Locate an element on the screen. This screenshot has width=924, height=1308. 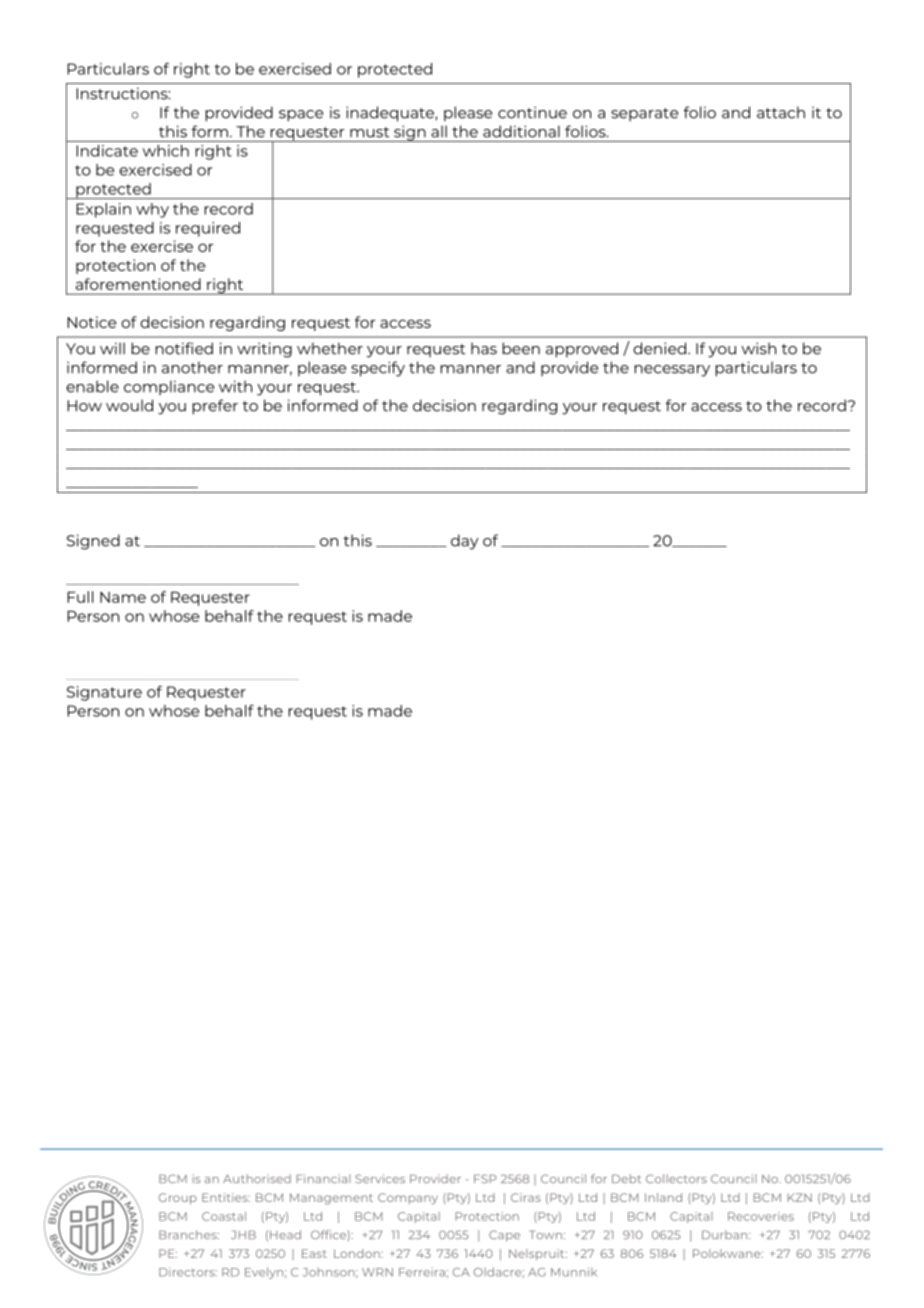
day is located at coordinates (465, 542).
